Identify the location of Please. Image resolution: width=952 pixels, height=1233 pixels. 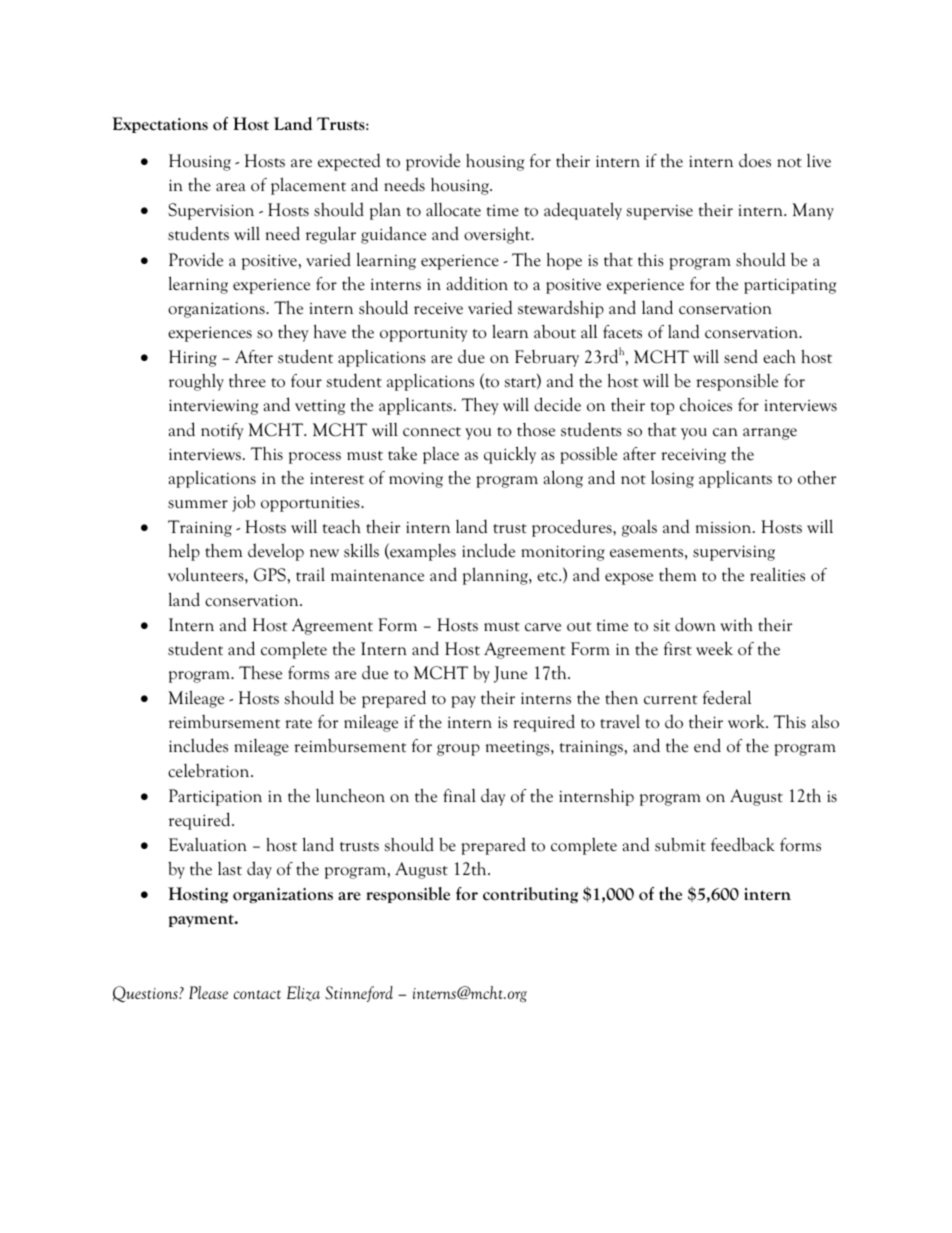
(208, 992).
